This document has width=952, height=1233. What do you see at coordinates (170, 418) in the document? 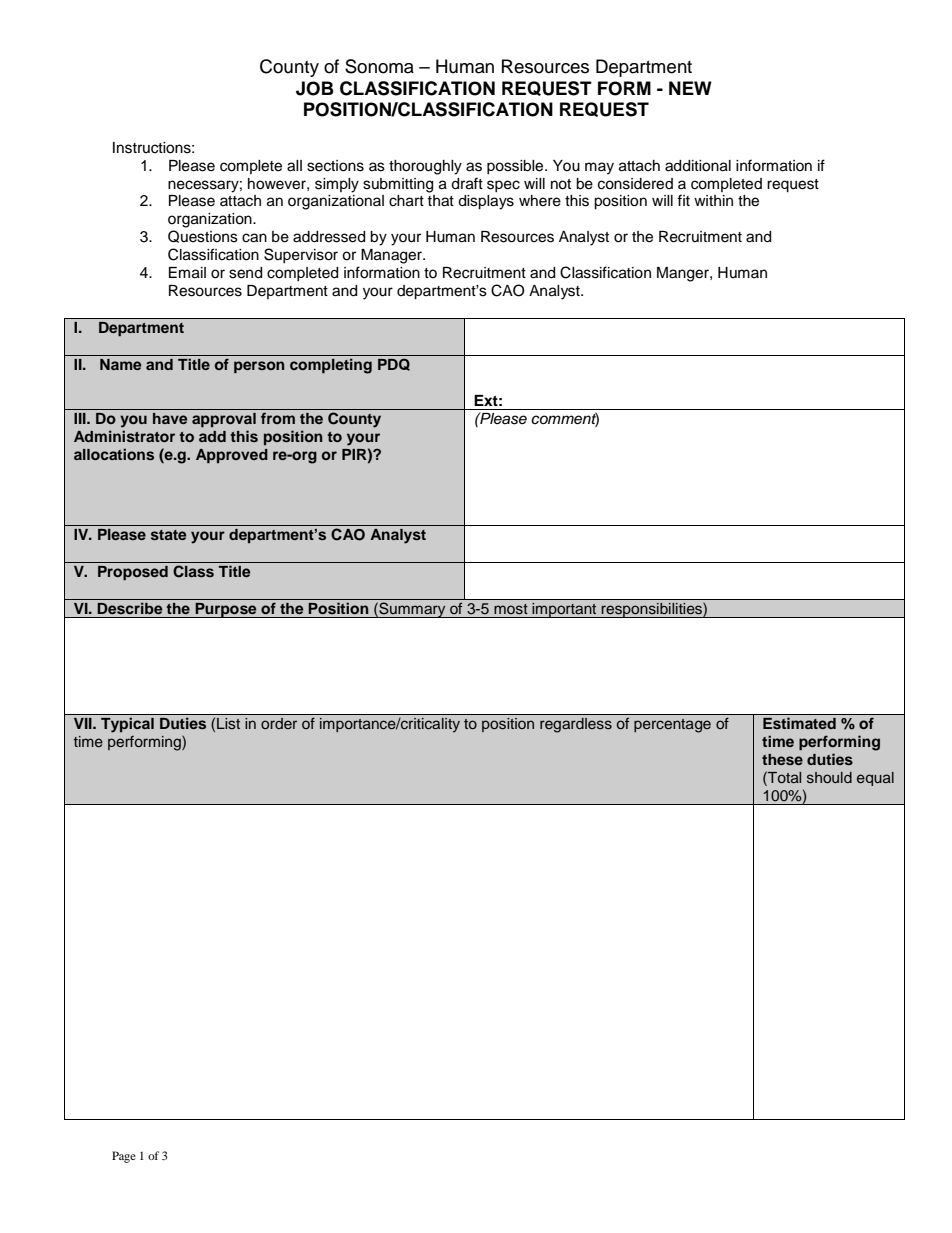
I see `have` at bounding box center [170, 418].
